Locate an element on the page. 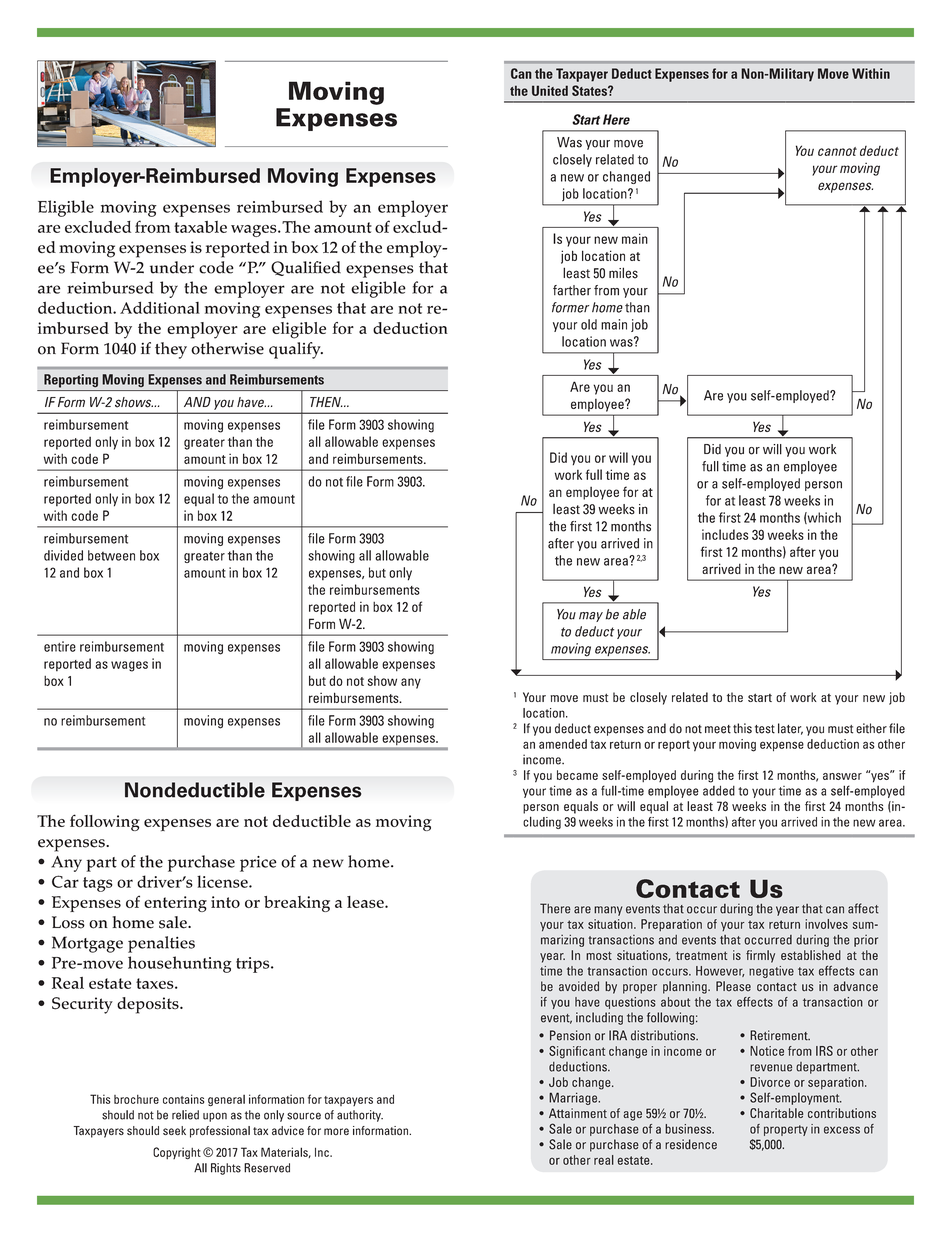 The width and height of the document is (952, 1233). cannot is located at coordinates (837, 151).
